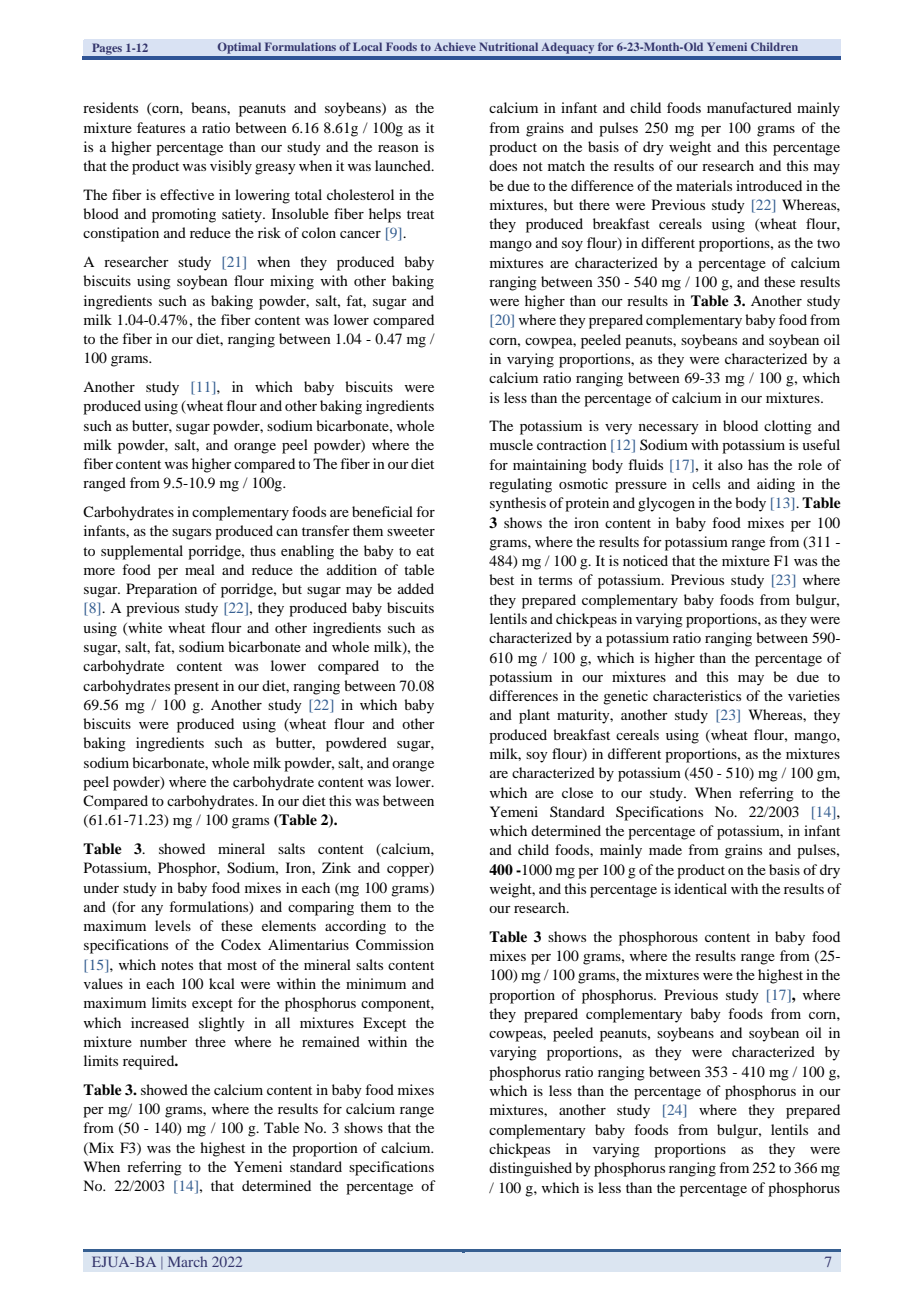 The width and height of the screenshot is (924, 1308). What do you see at coordinates (187, 1261) in the screenshot?
I see `March` at bounding box center [187, 1261].
